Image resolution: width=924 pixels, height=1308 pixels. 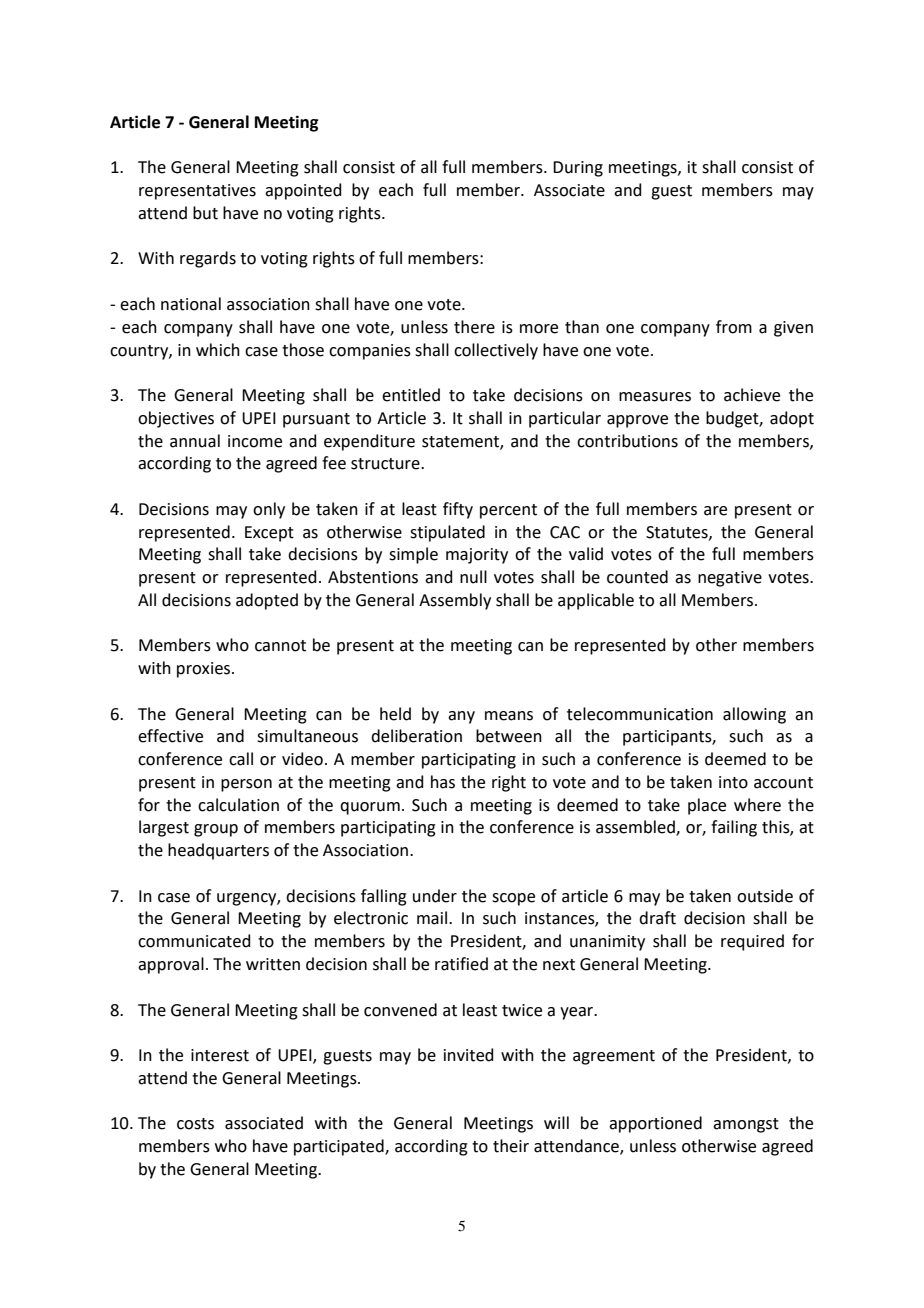 I want to click on appointed, so click(x=303, y=191).
